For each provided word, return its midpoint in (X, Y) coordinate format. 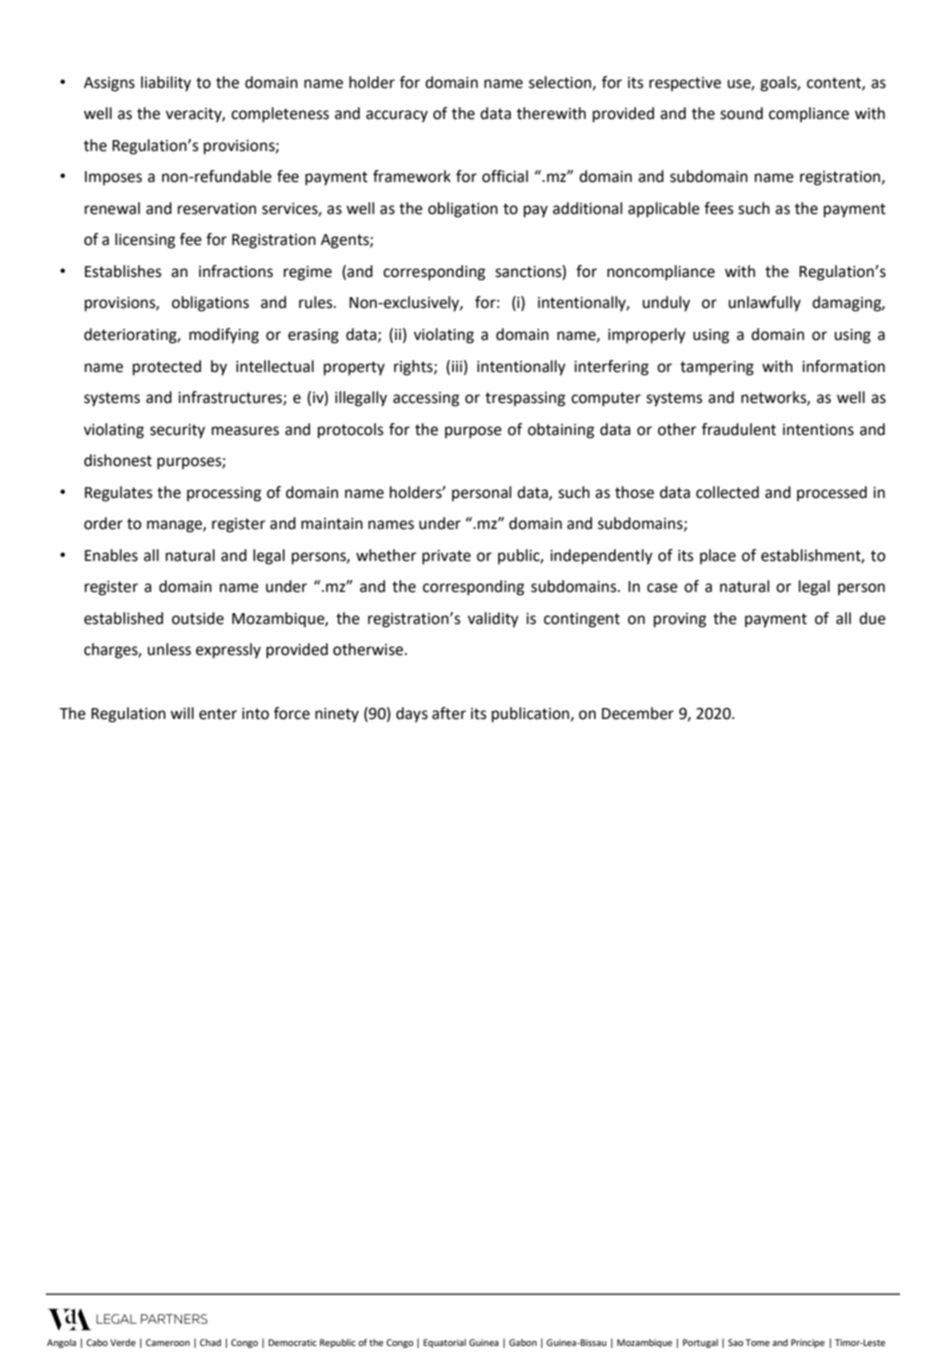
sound (741, 113)
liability (166, 84)
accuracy (397, 116)
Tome (758, 1342)
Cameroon (168, 1342)
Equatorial (444, 1343)
